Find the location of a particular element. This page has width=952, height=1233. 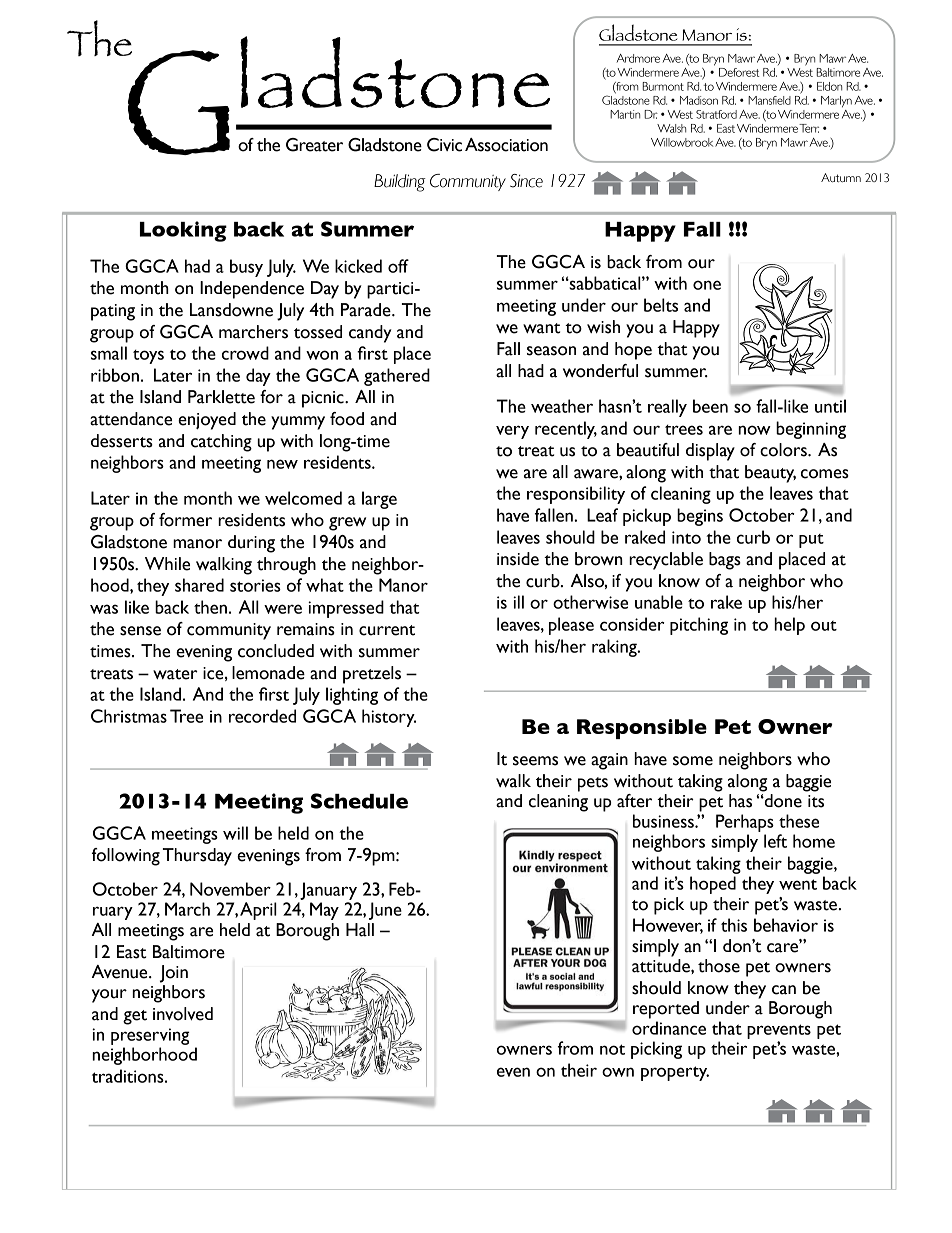

very is located at coordinates (512, 432).
